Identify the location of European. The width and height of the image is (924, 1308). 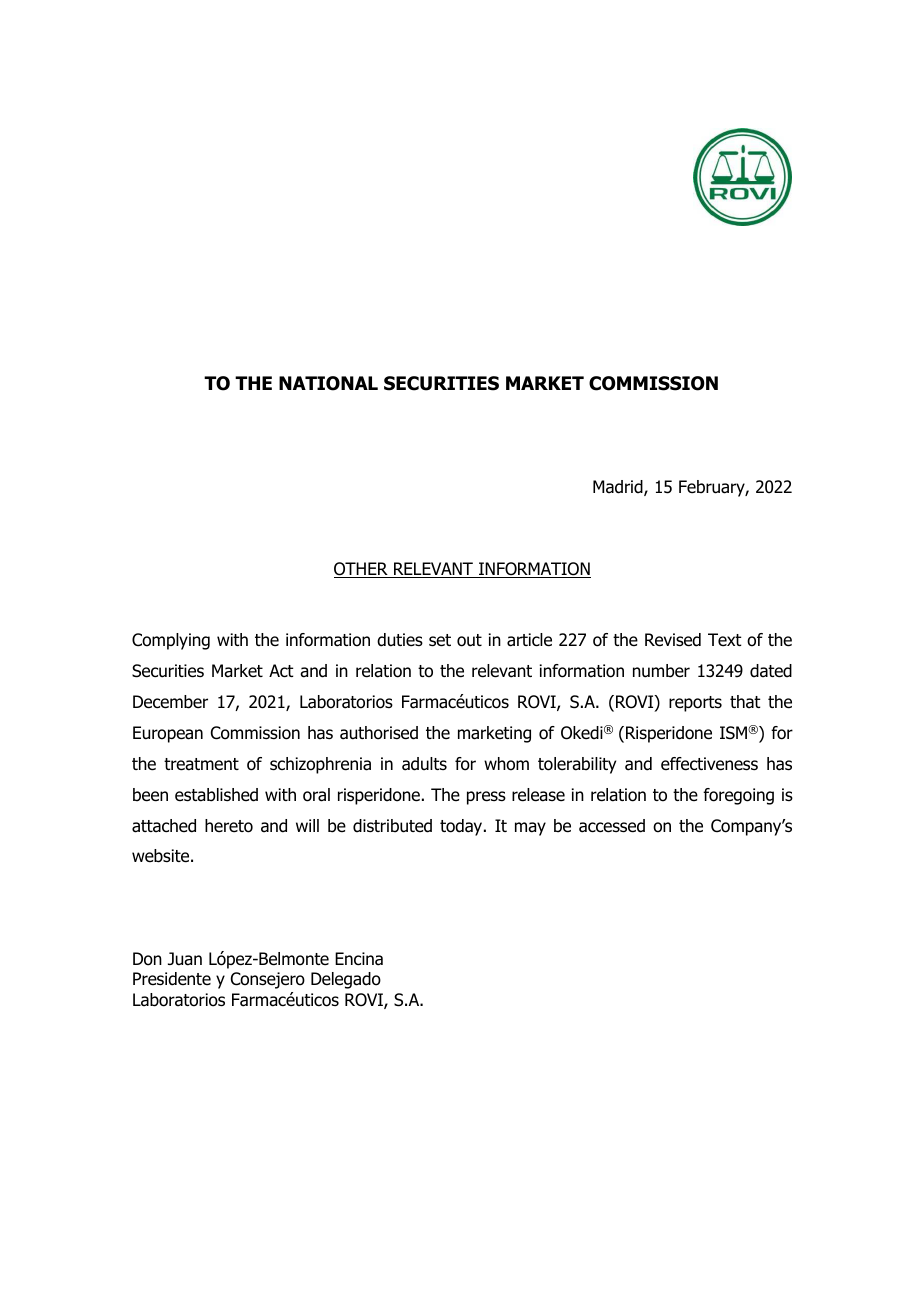
(168, 734).
